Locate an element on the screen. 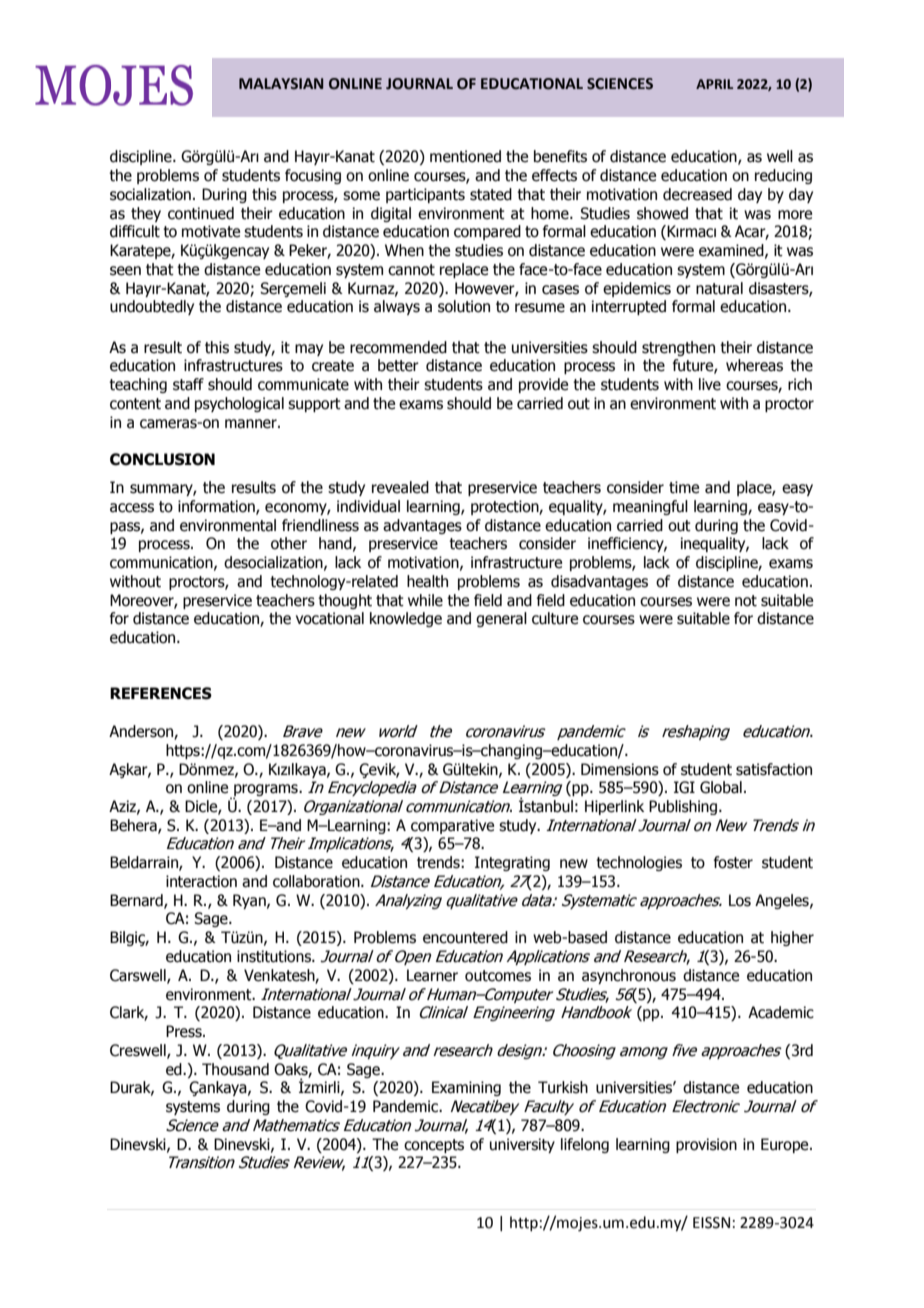 This screenshot has height=1308, width=924. better is located at coordinates (398, 365).
